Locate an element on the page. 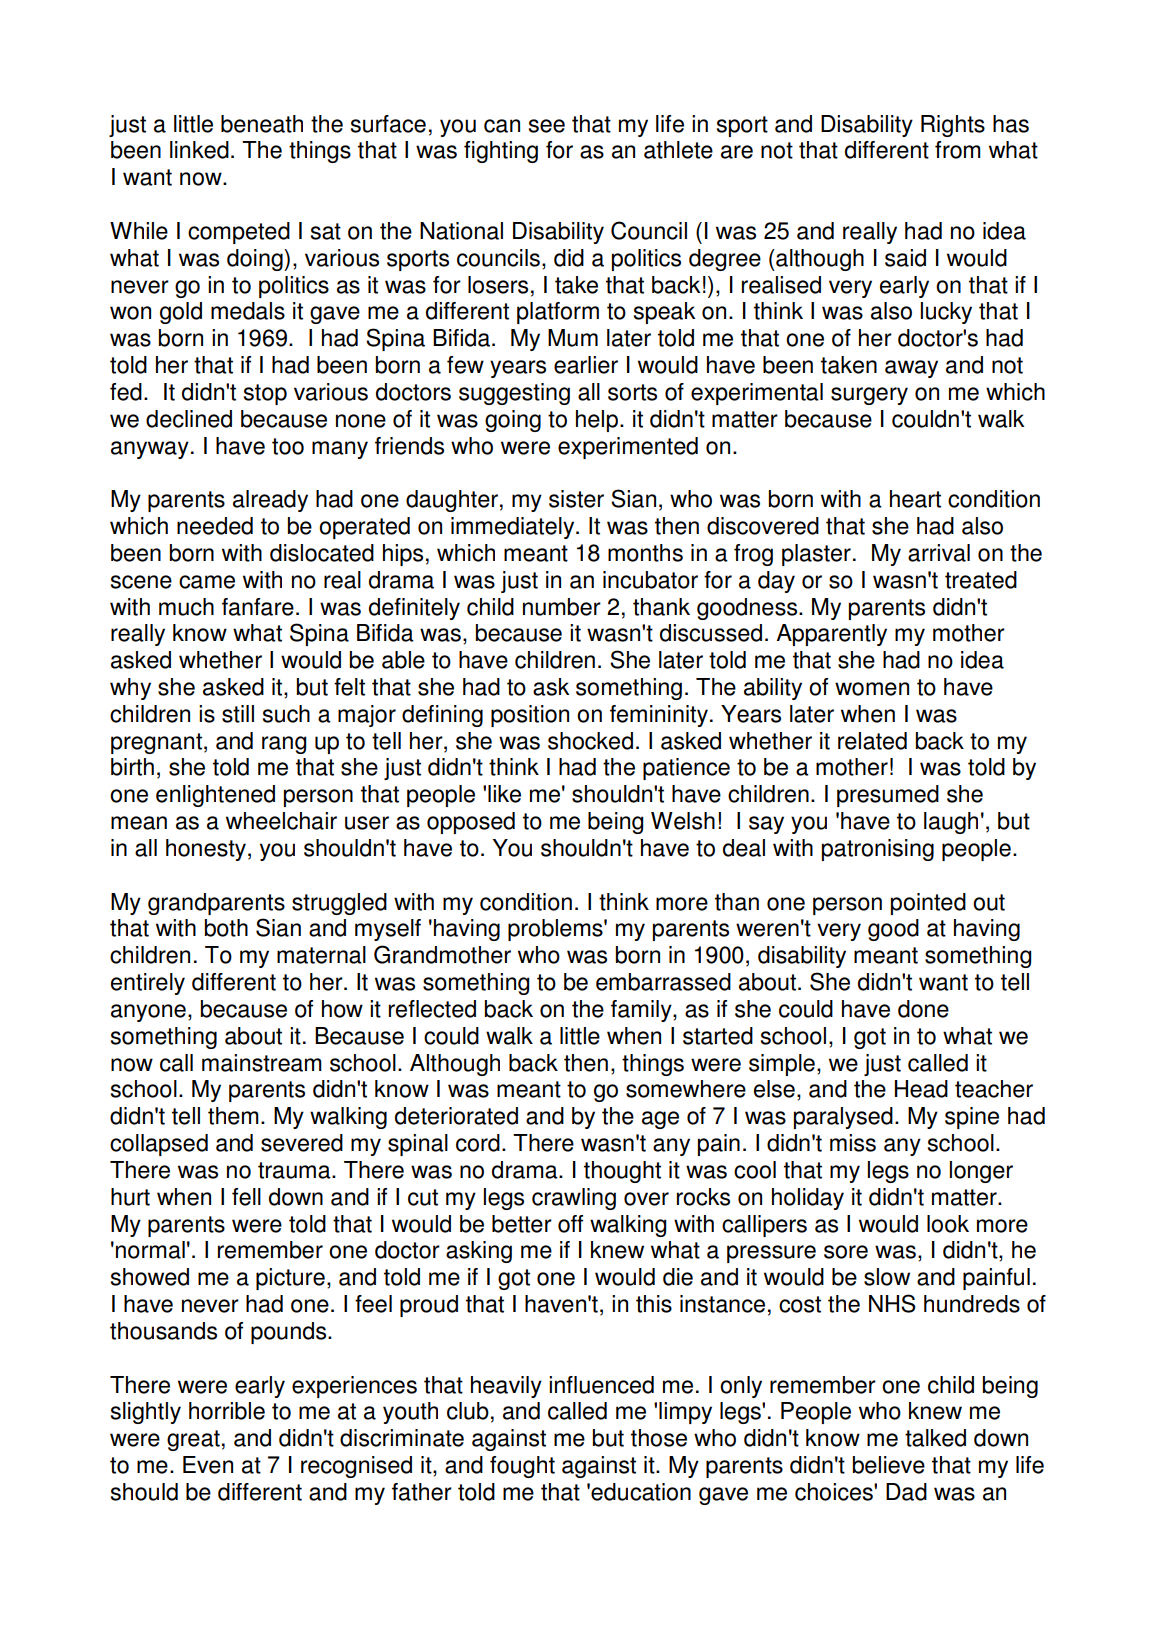 The image size is (1157, 1637). linked is located at coordinates (199, 150).
